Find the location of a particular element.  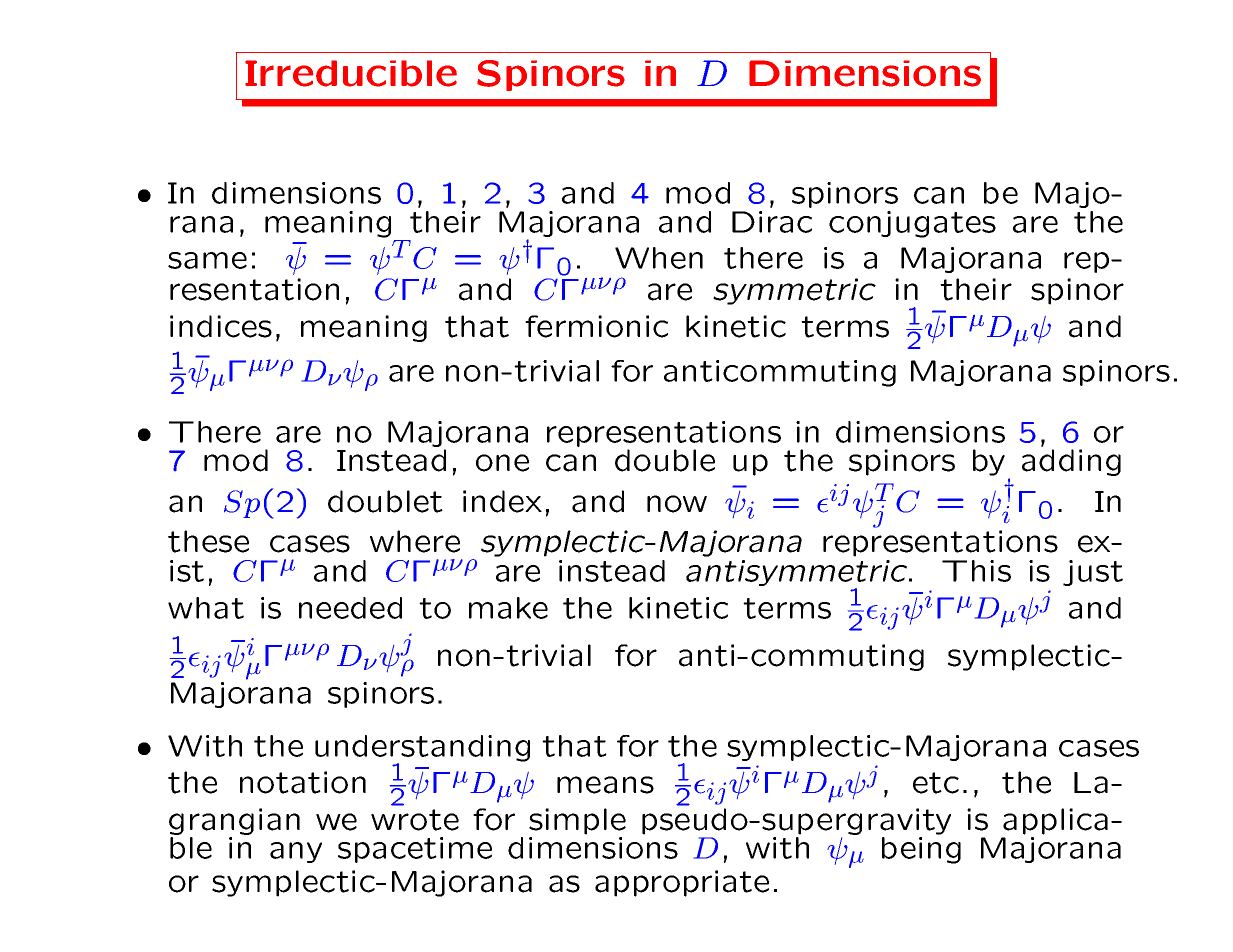

adding is located at coordinates (1071, 462).
